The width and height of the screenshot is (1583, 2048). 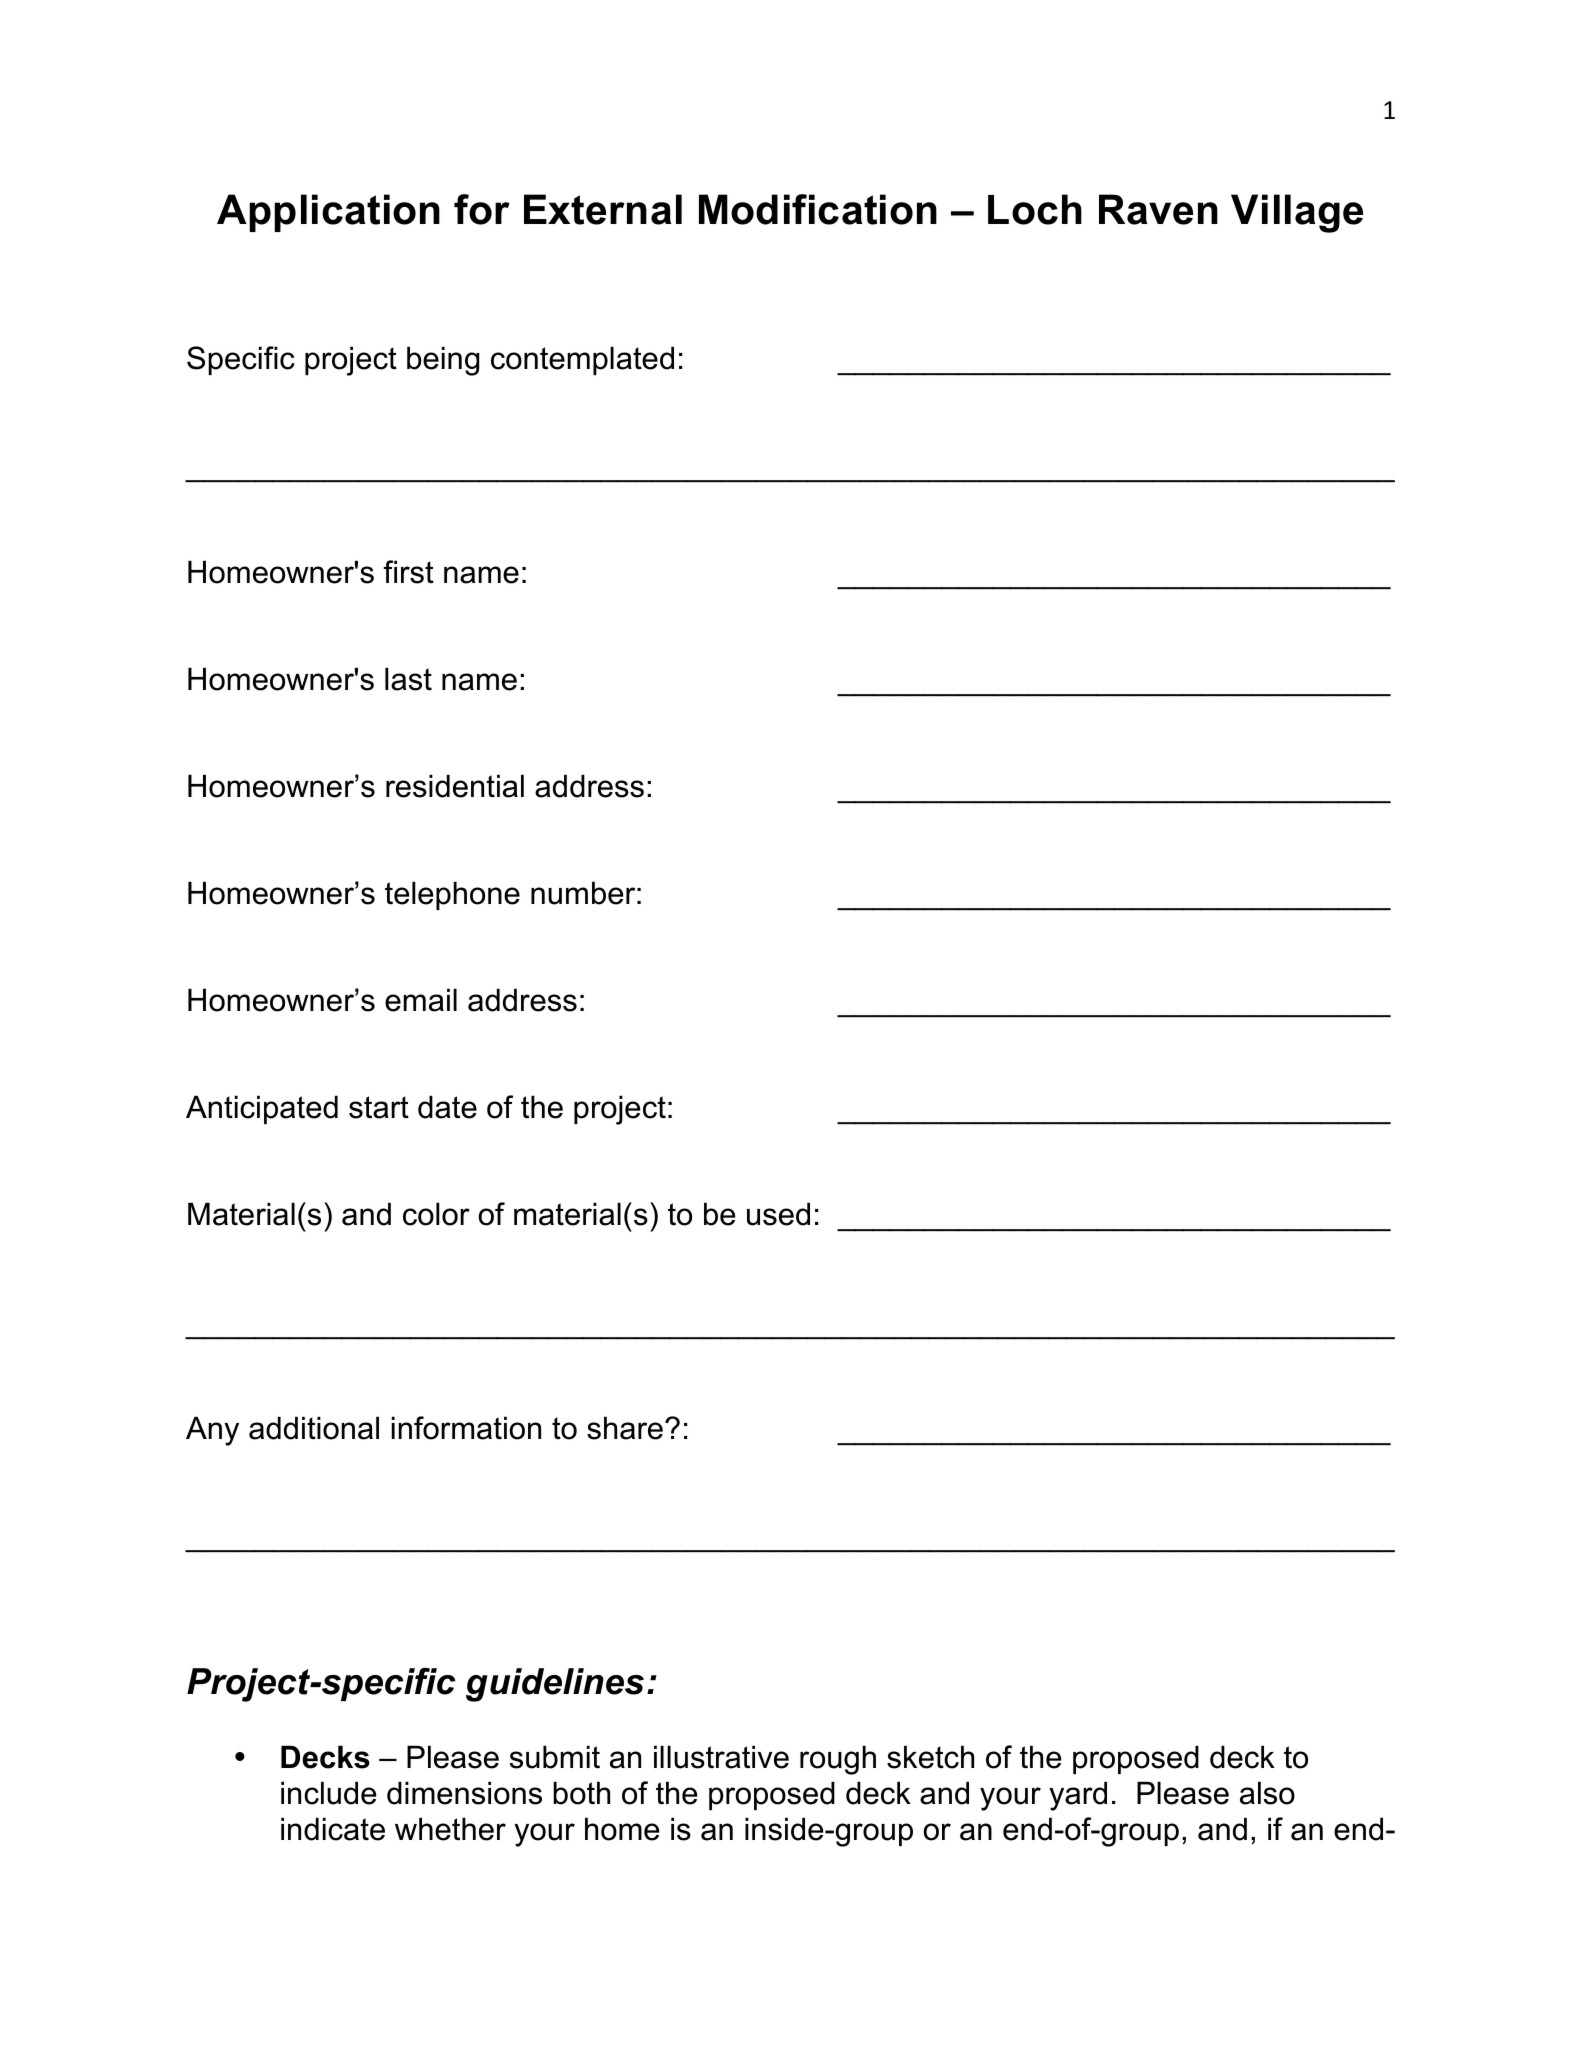 I want to click on residential, so click(x=455, y=786).
